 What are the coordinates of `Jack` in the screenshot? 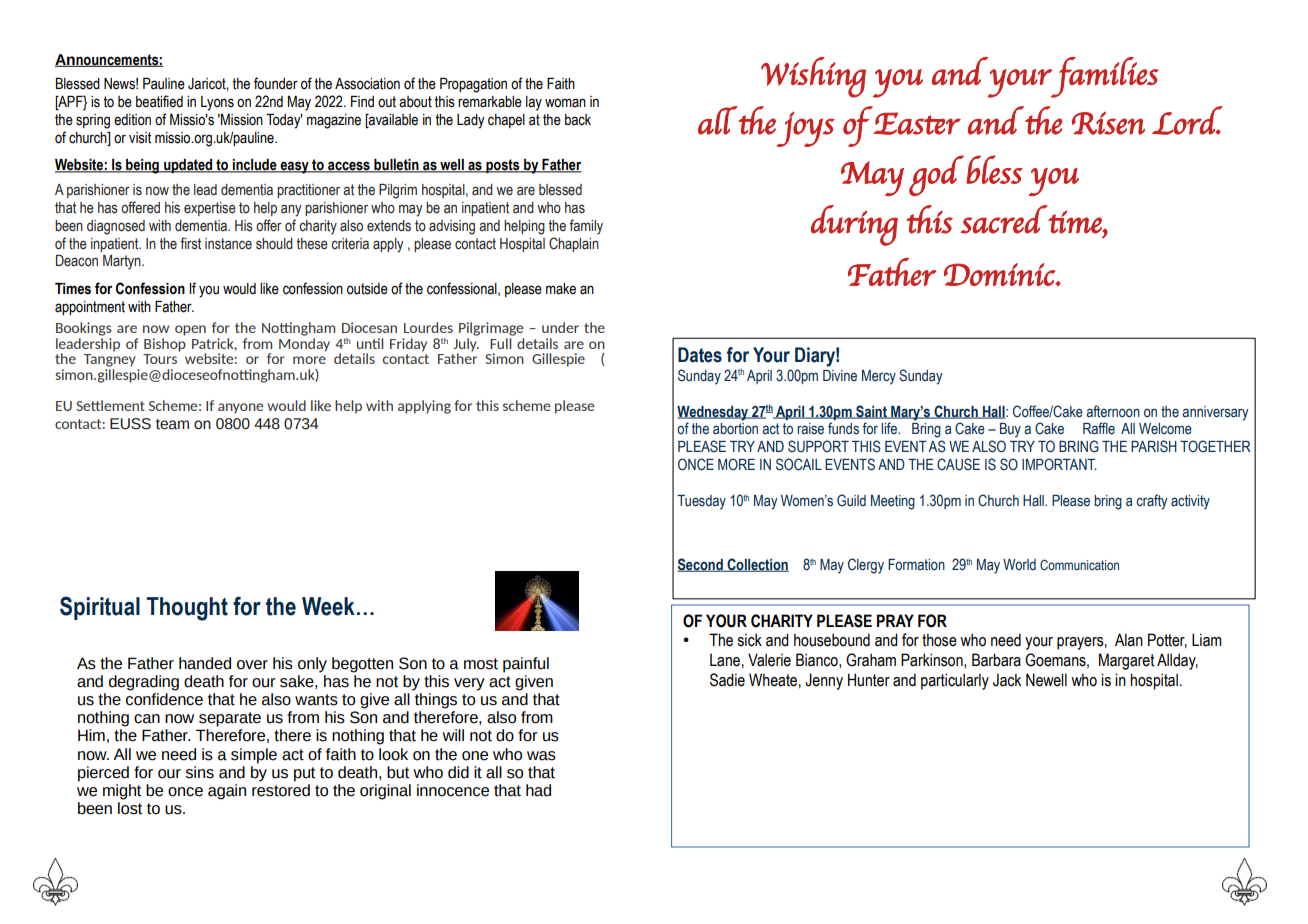 It's located at (1007, 680).
